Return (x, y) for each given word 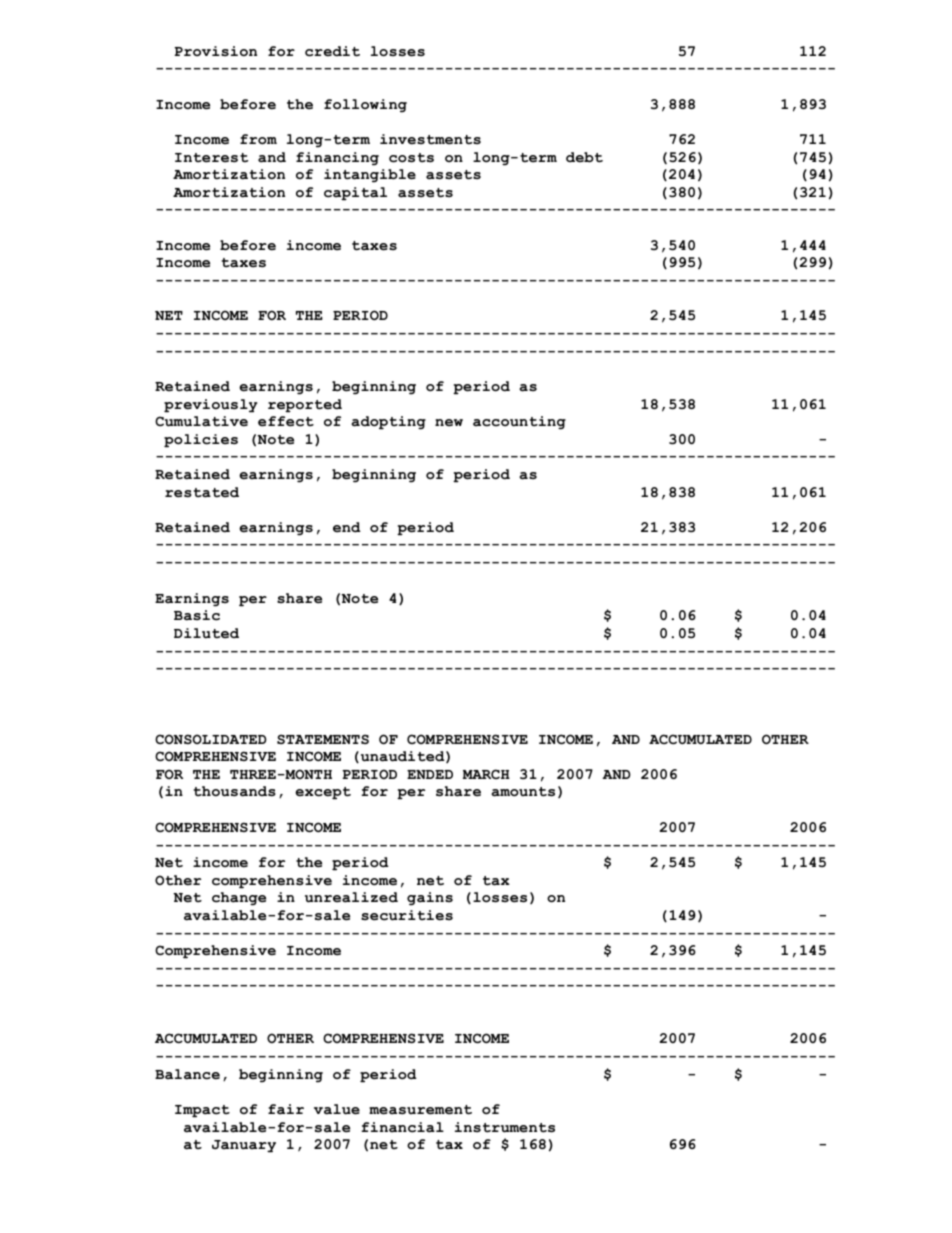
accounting (519, 423)
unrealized (351, 897)
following (365, 106)
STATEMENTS (323, 739)
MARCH (486, 774)
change (239, 899)
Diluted (206, 633)
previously (210, 406)
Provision (215, 51)
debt (584, 157)
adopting (388, 423)
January (244, 1146)
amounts (523, 792)
